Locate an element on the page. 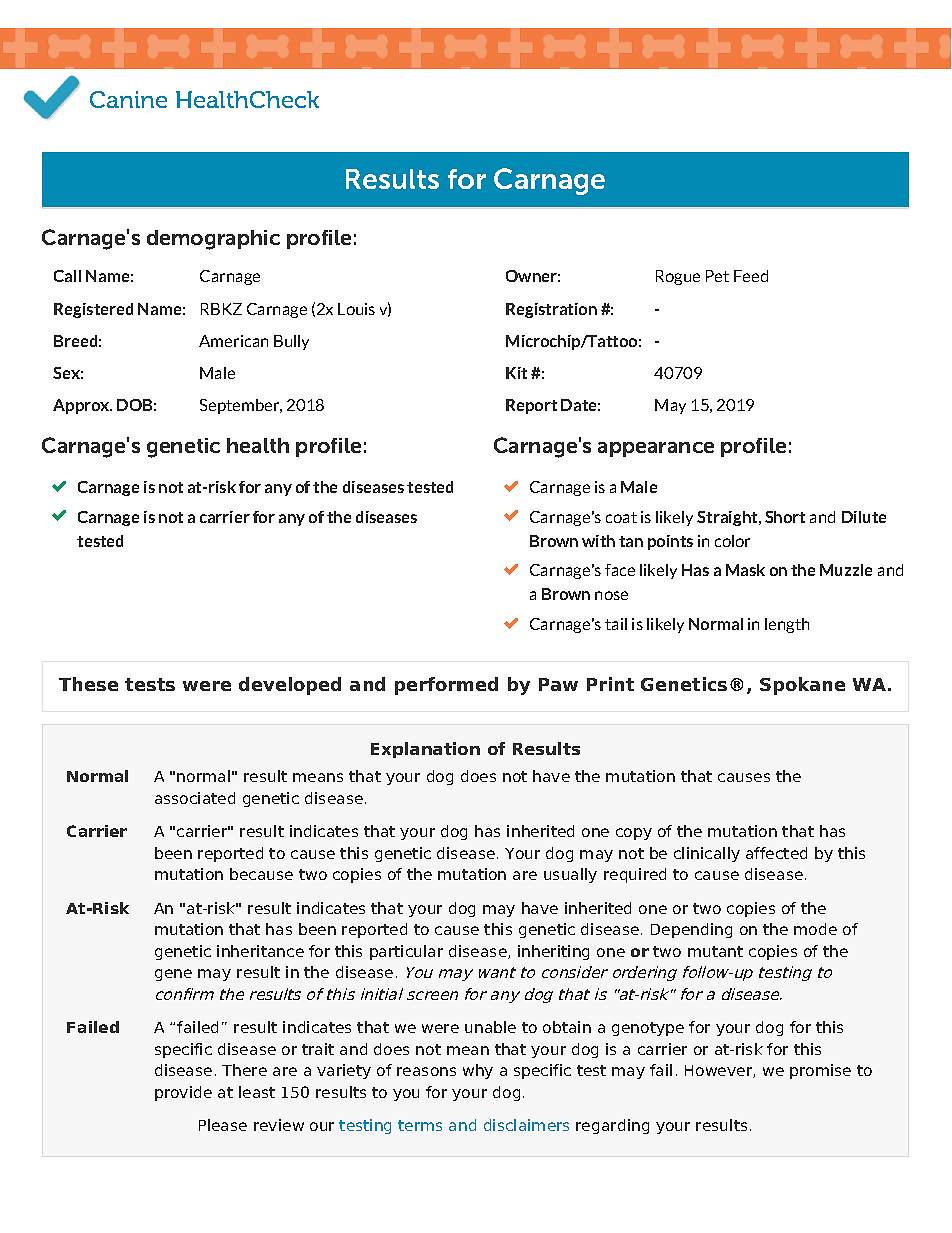  provide is located at coordinates (183, 1093).
